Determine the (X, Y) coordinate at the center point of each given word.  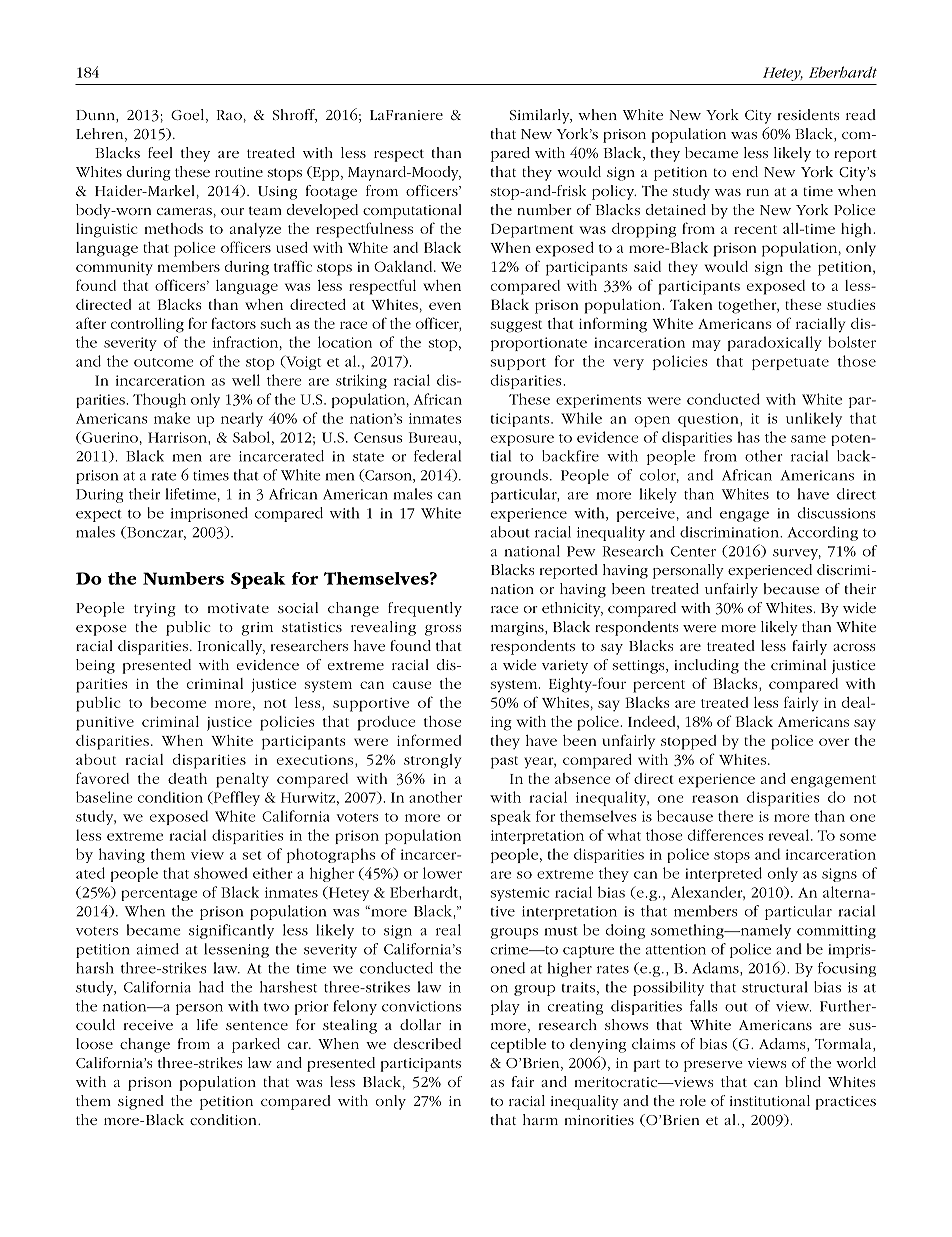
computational (412, 211)
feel (160, 152)
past (504, 762)
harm (540, 1119)
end (745, 171)
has (749, 437)
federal (437, 456)
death (187, 778)
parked (256, 1045)
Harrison (178, 437)
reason (715, 799)
